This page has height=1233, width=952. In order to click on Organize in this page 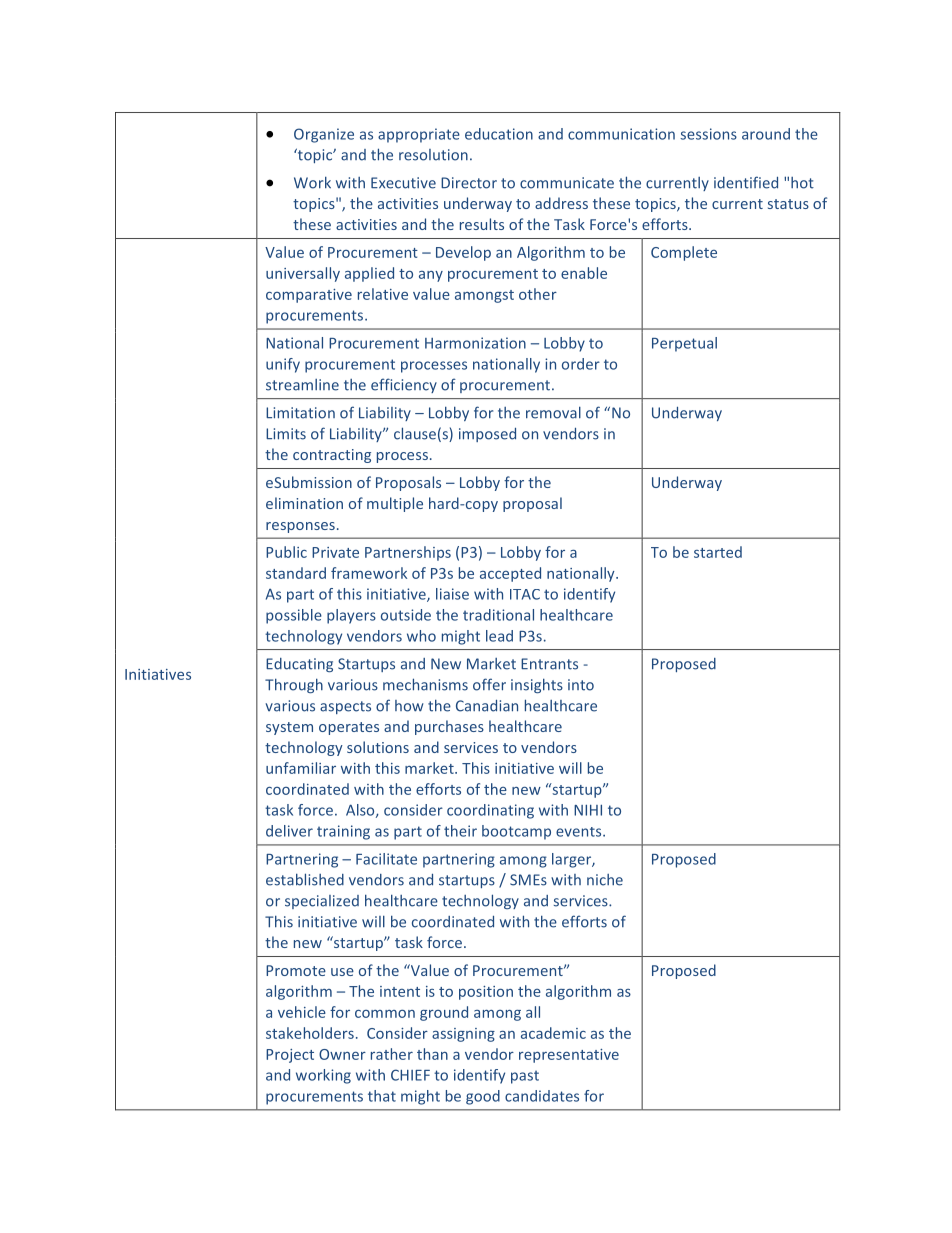, I will do `click(324, 135)`.
